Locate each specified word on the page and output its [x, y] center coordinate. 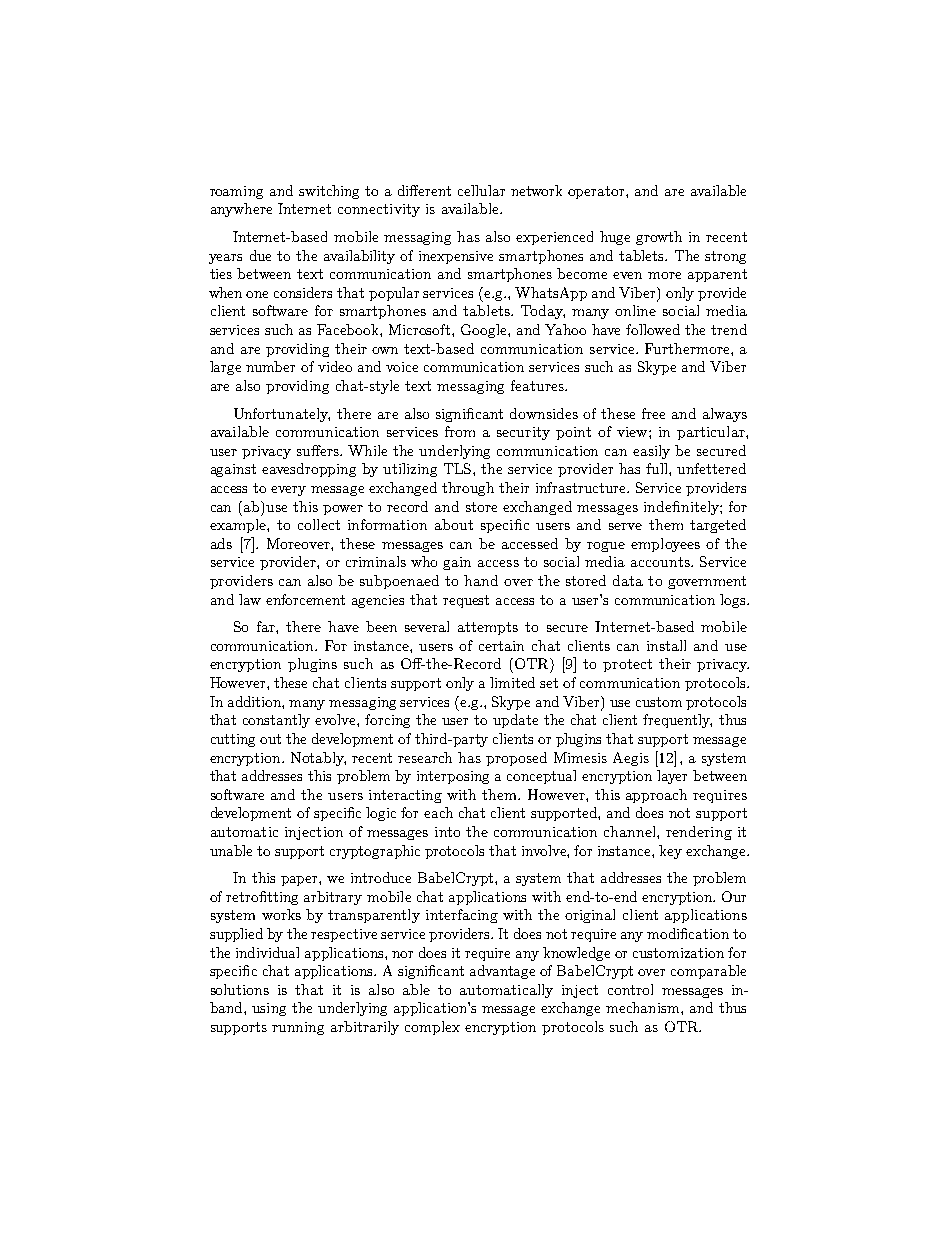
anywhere [241, 210]
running [298, 1028]
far [267, 626]
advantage [502, 972]
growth [659, 238]
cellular [481, 190]
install [666, 645]
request [466, 601]
